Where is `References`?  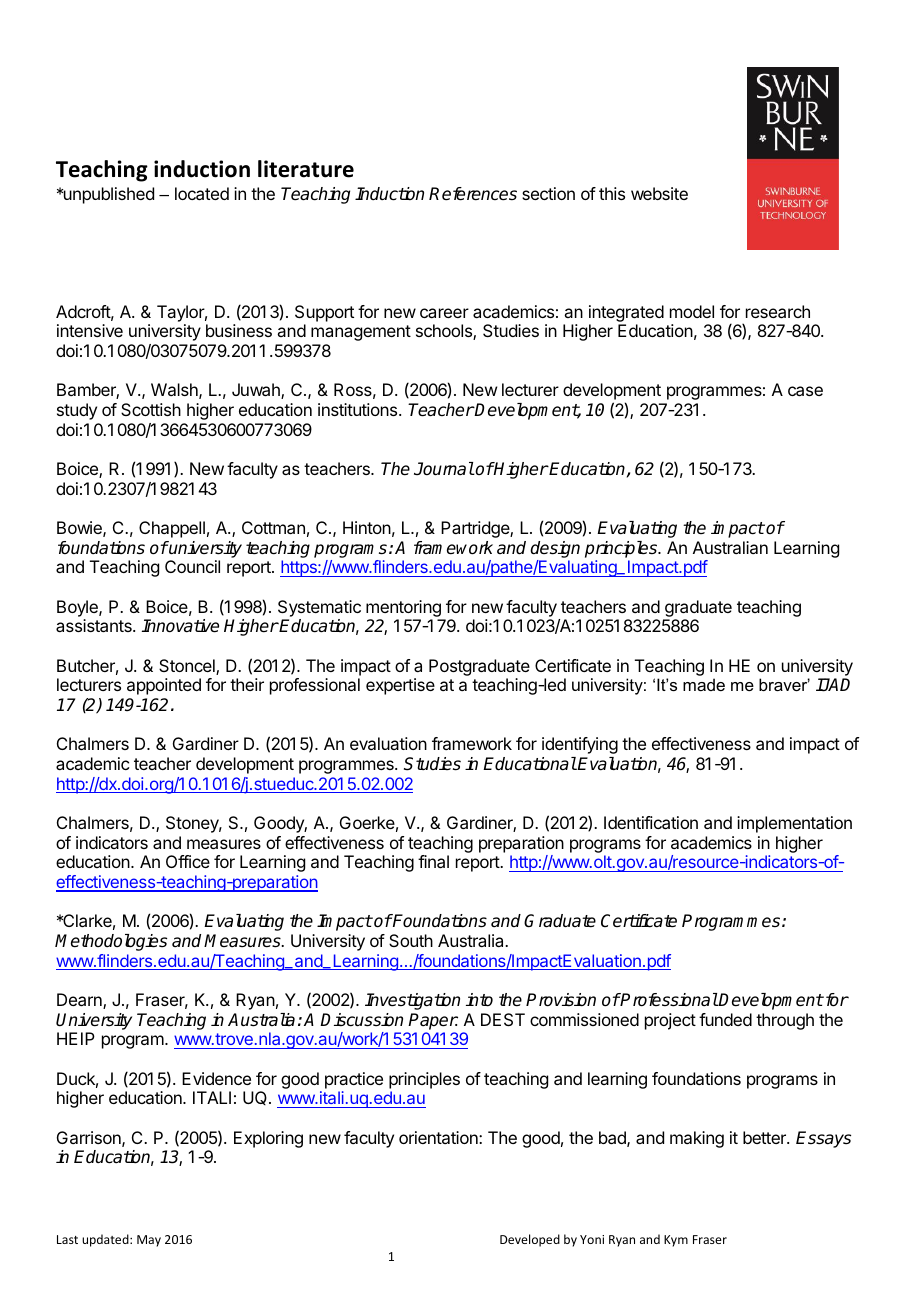
References is located at coordinates (473, 194).
